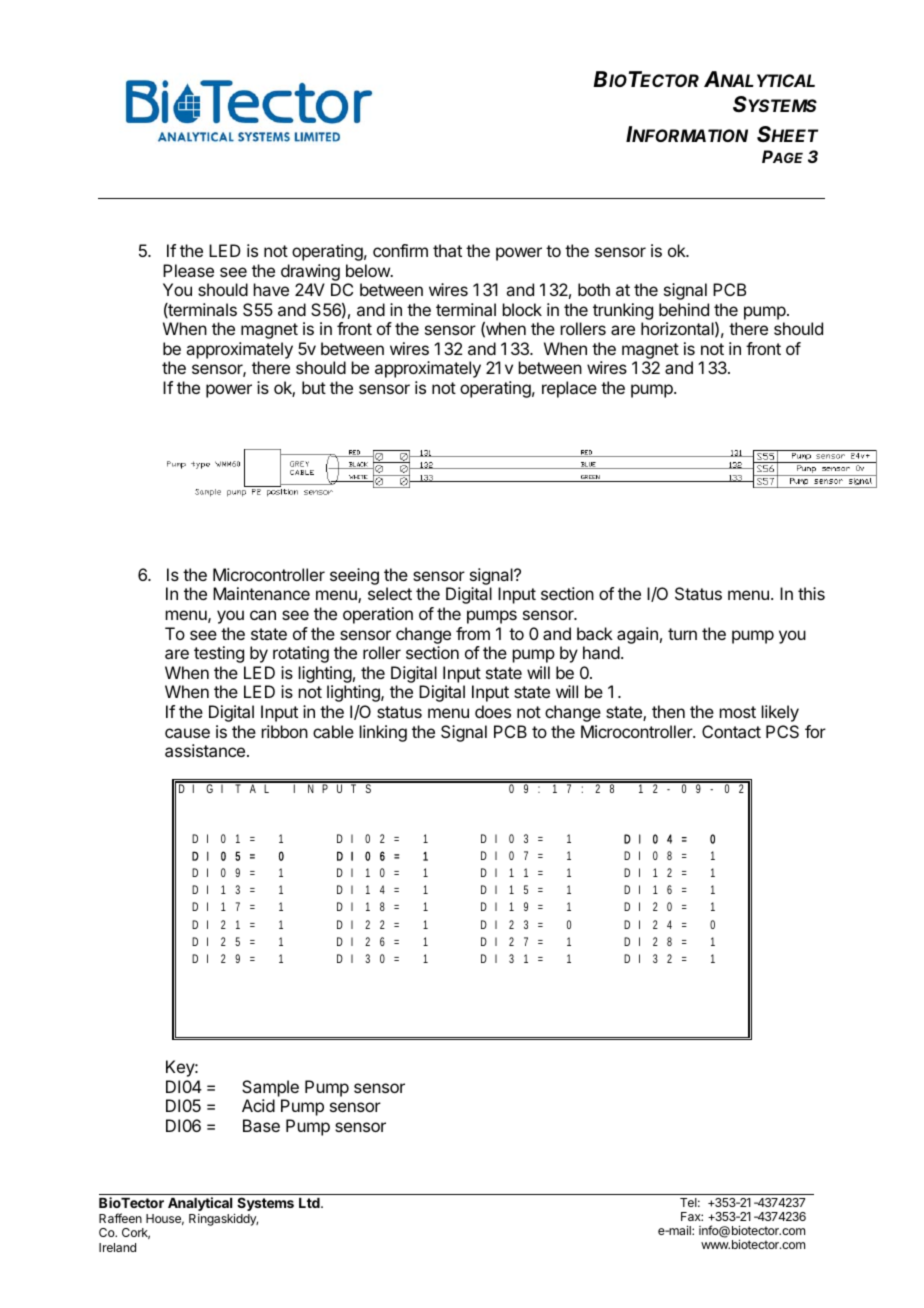 The image size is (924, 1308). I want to click on behind, so click(684, 309).
